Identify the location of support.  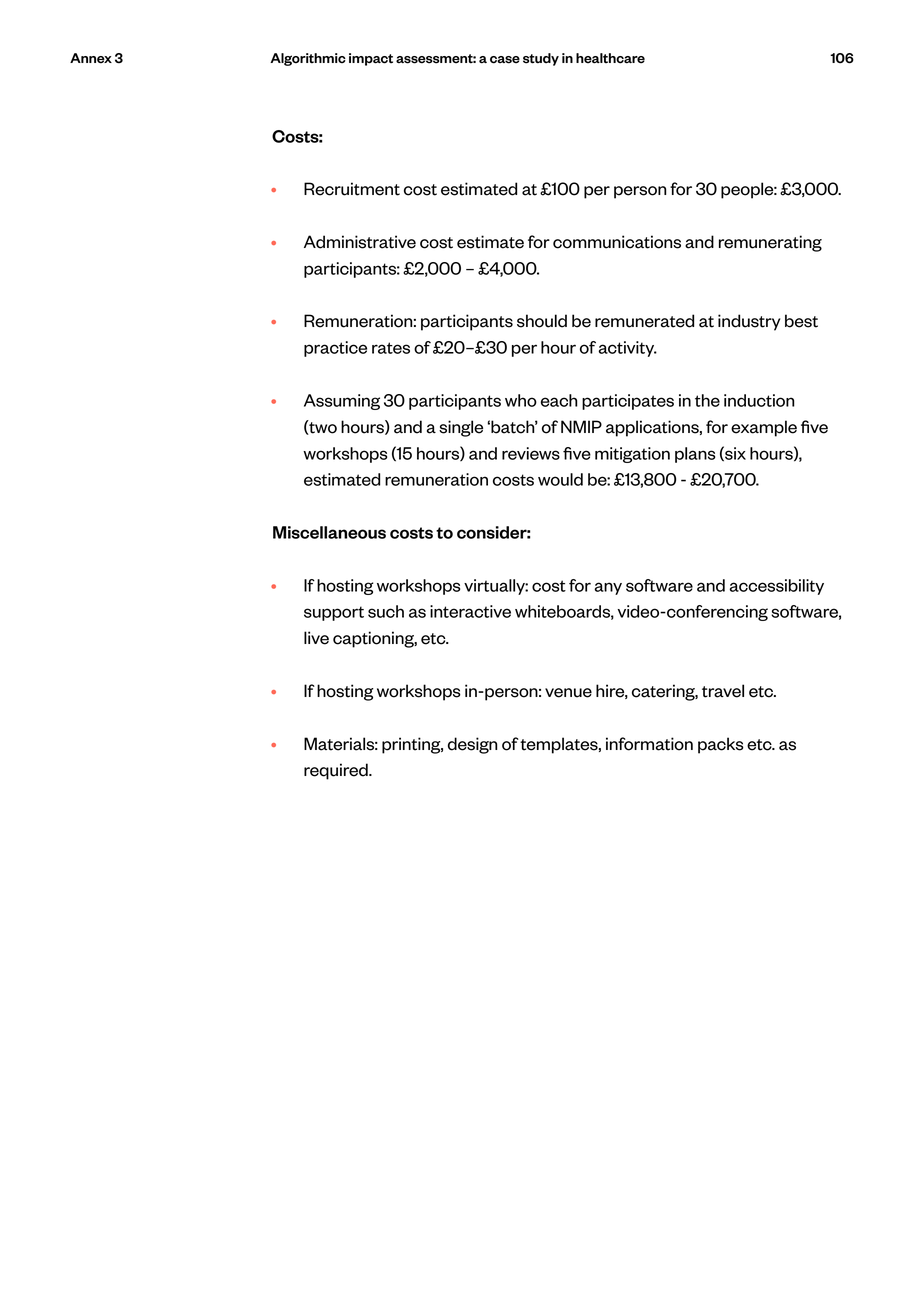
(334, 613).
